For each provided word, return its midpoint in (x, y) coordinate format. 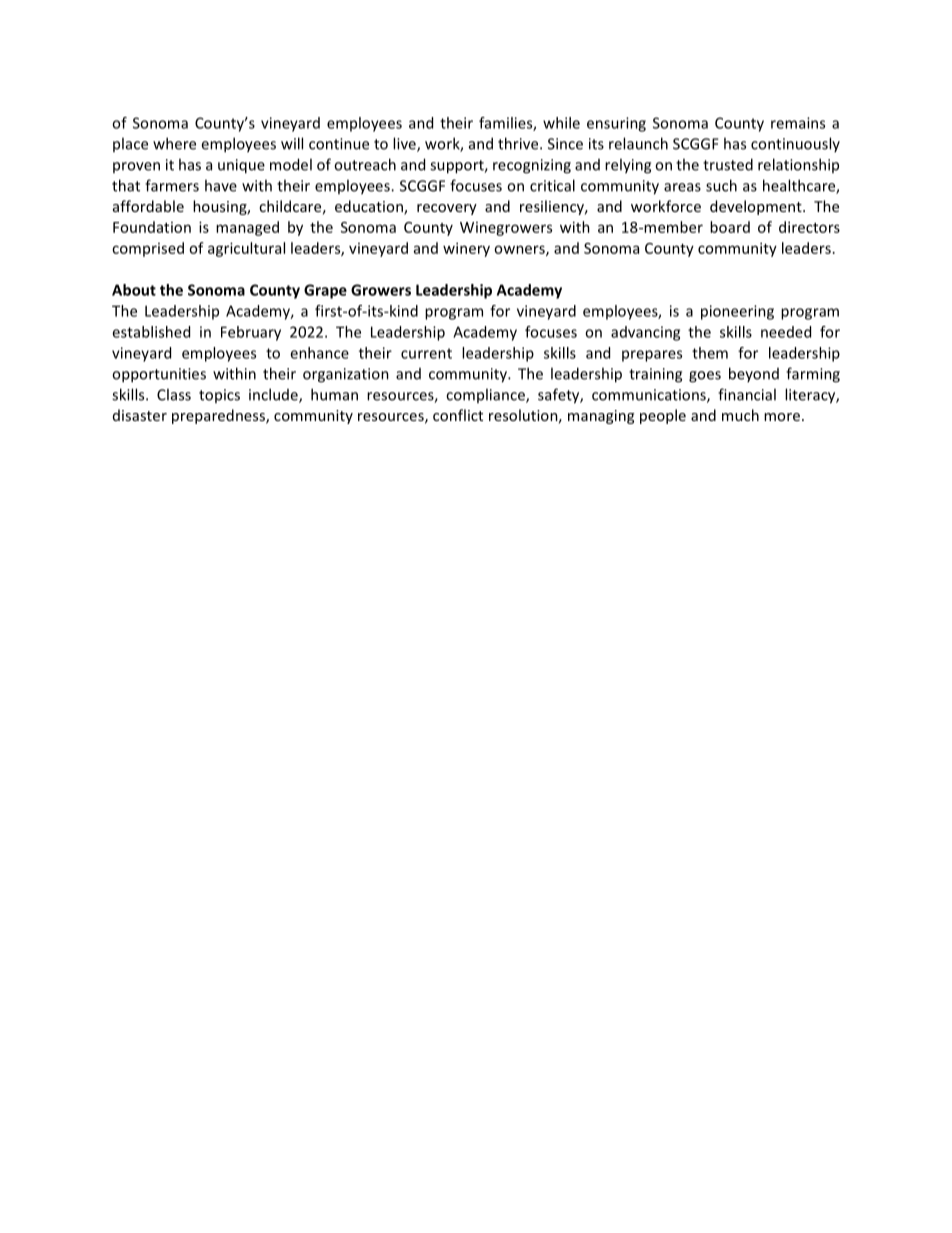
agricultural (246, 249)
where (174, 143)
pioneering (737, 312)
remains (798, 123)
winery (466, 249)
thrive (519, 143)
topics (219, 396)
